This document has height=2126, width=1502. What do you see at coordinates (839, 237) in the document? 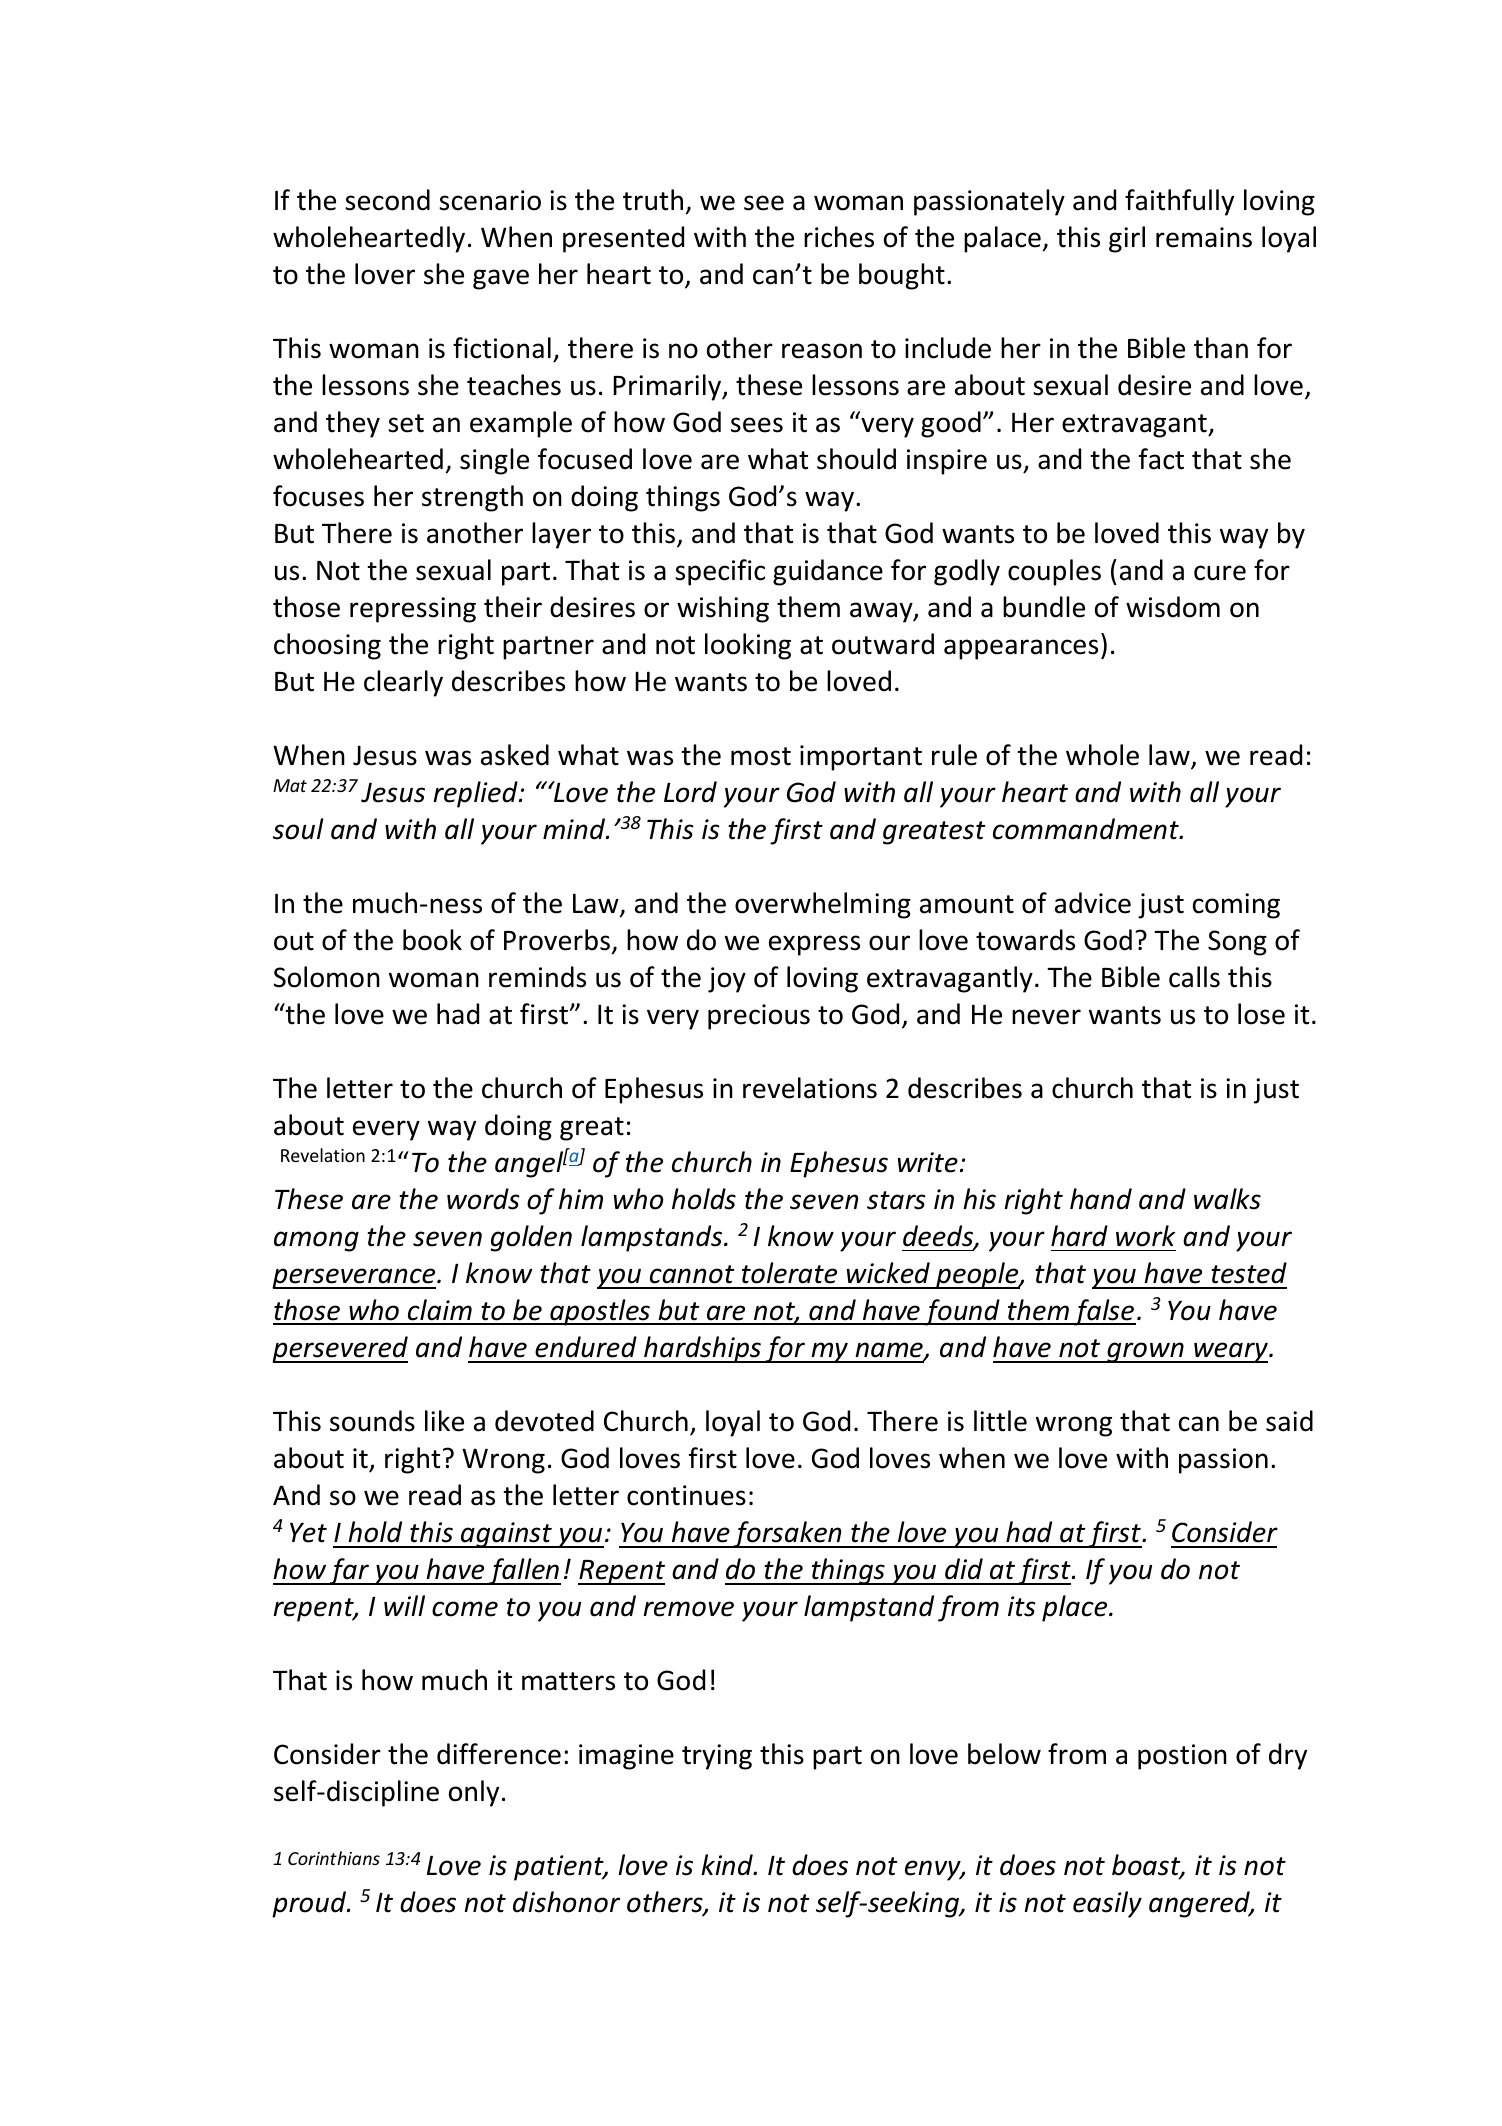
I see `riches` at bounding box center [839, 237].
